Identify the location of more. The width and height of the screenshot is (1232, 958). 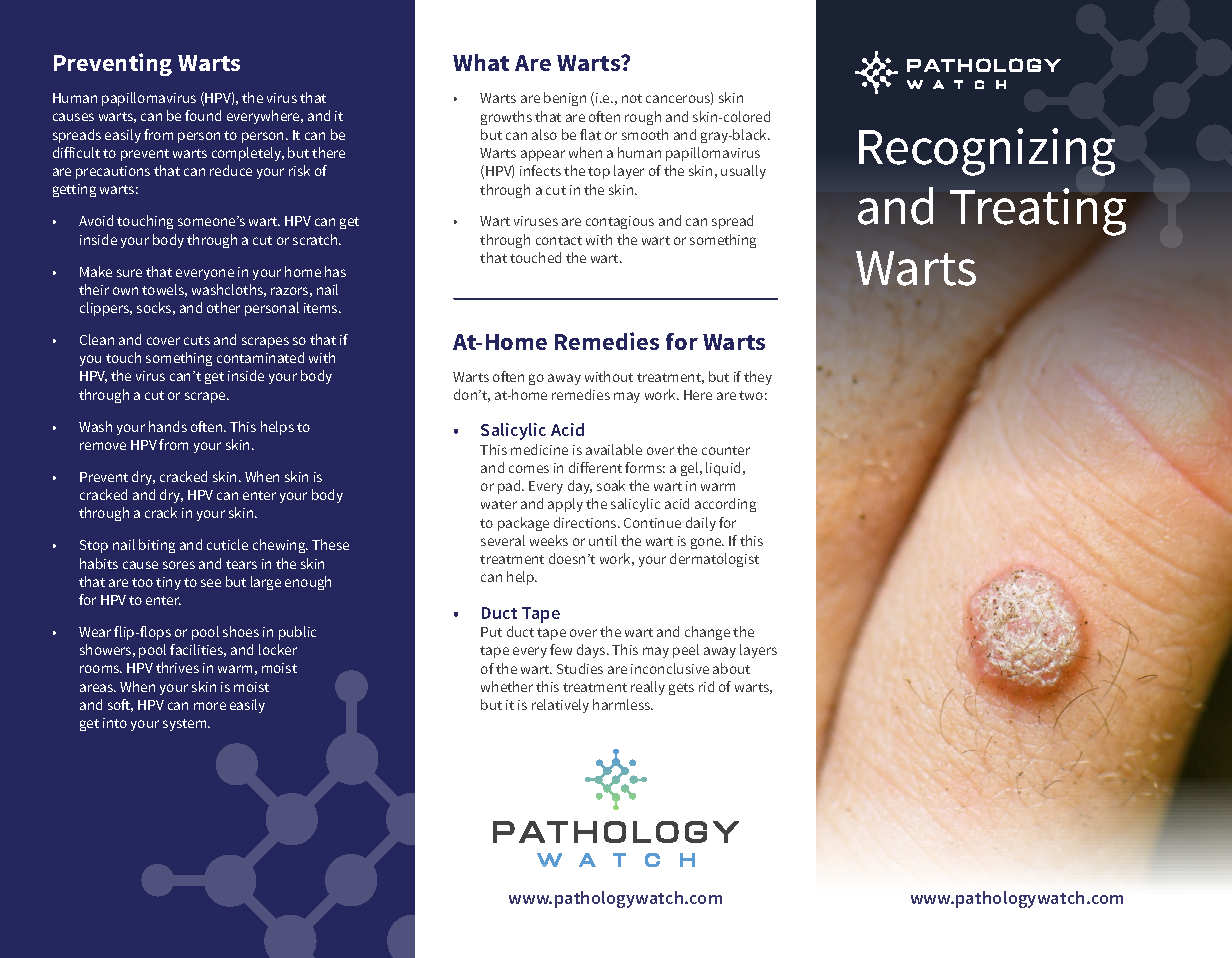
(210, 706).
